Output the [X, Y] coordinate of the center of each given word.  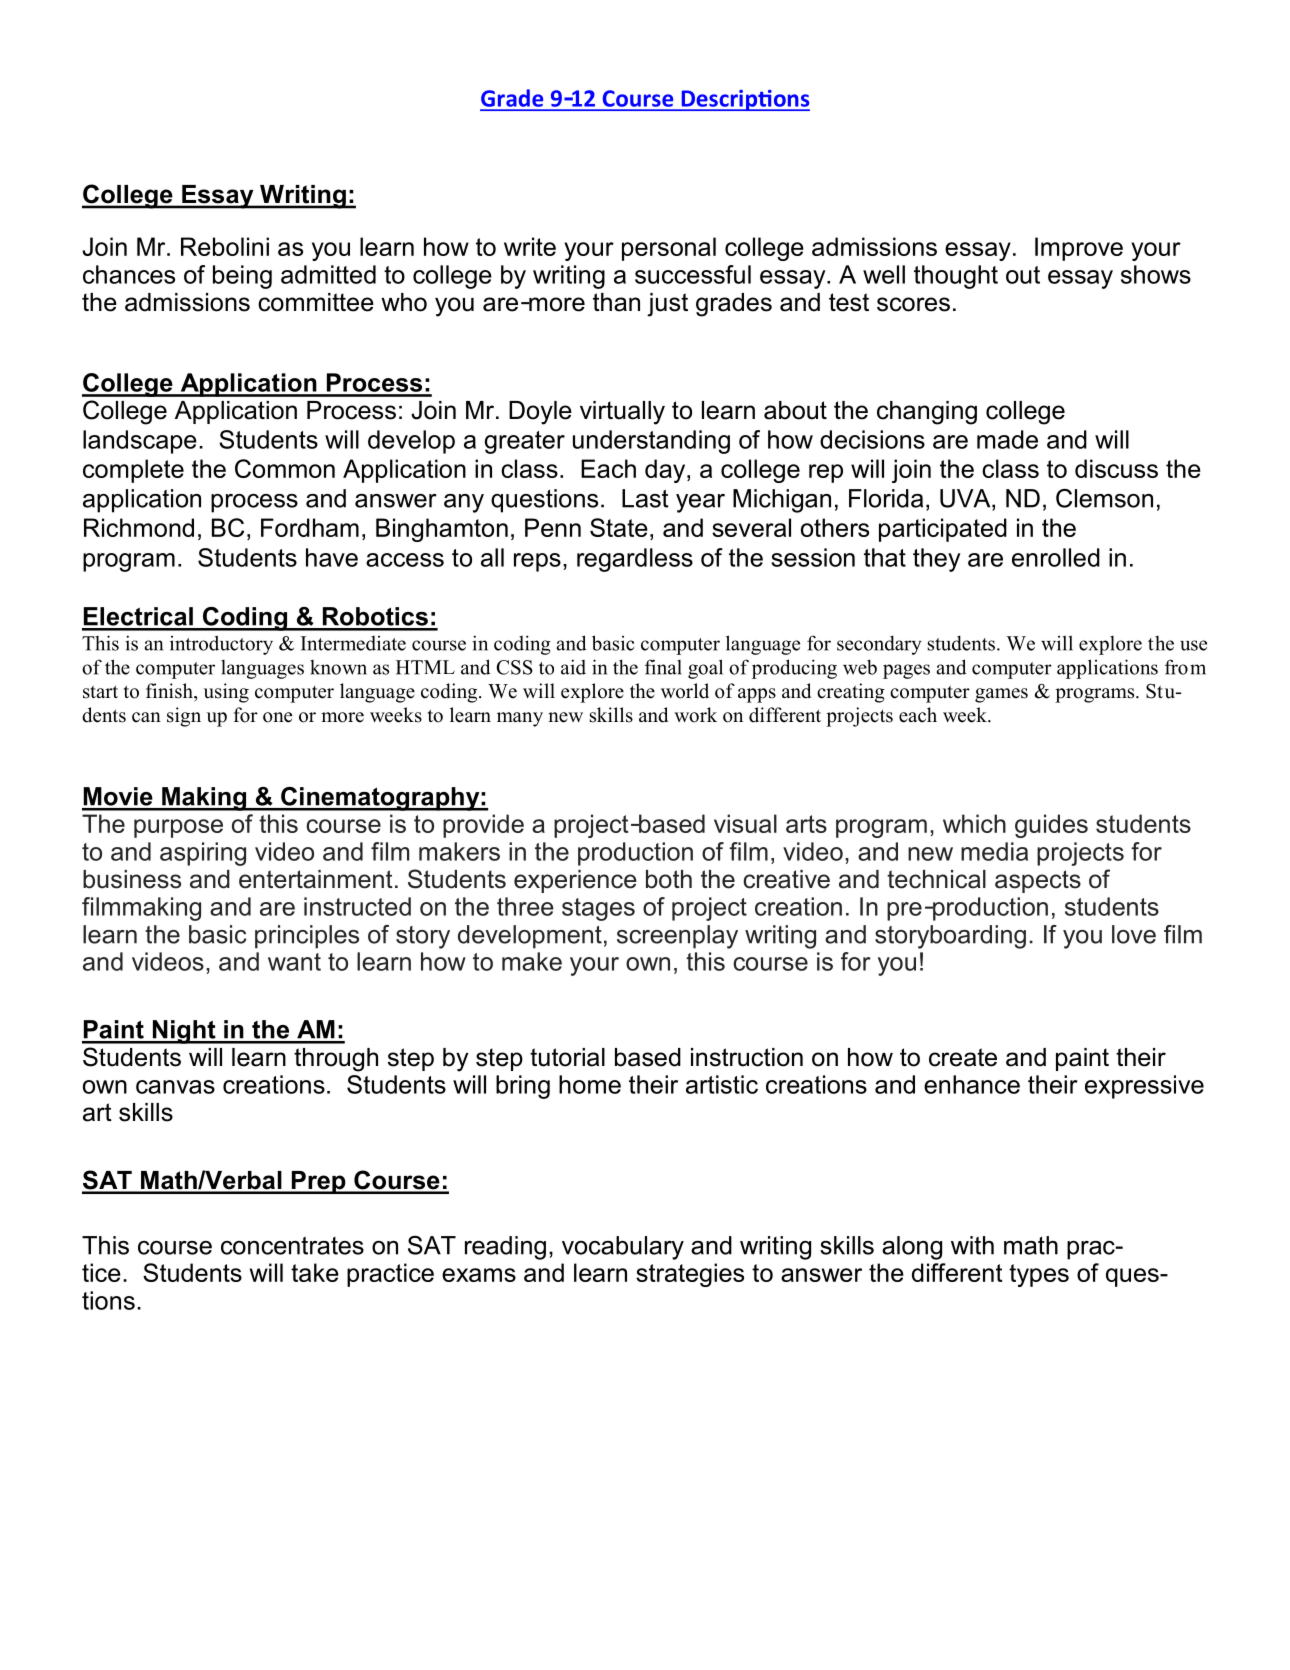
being [242, 277]
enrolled [1056, 557]
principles [307, 937]
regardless [635, 560]
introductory [221, 645]
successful [693, 274]
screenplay [677, 937]
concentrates [292, 1246]
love [1134, 934]
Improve [1079, 249]
